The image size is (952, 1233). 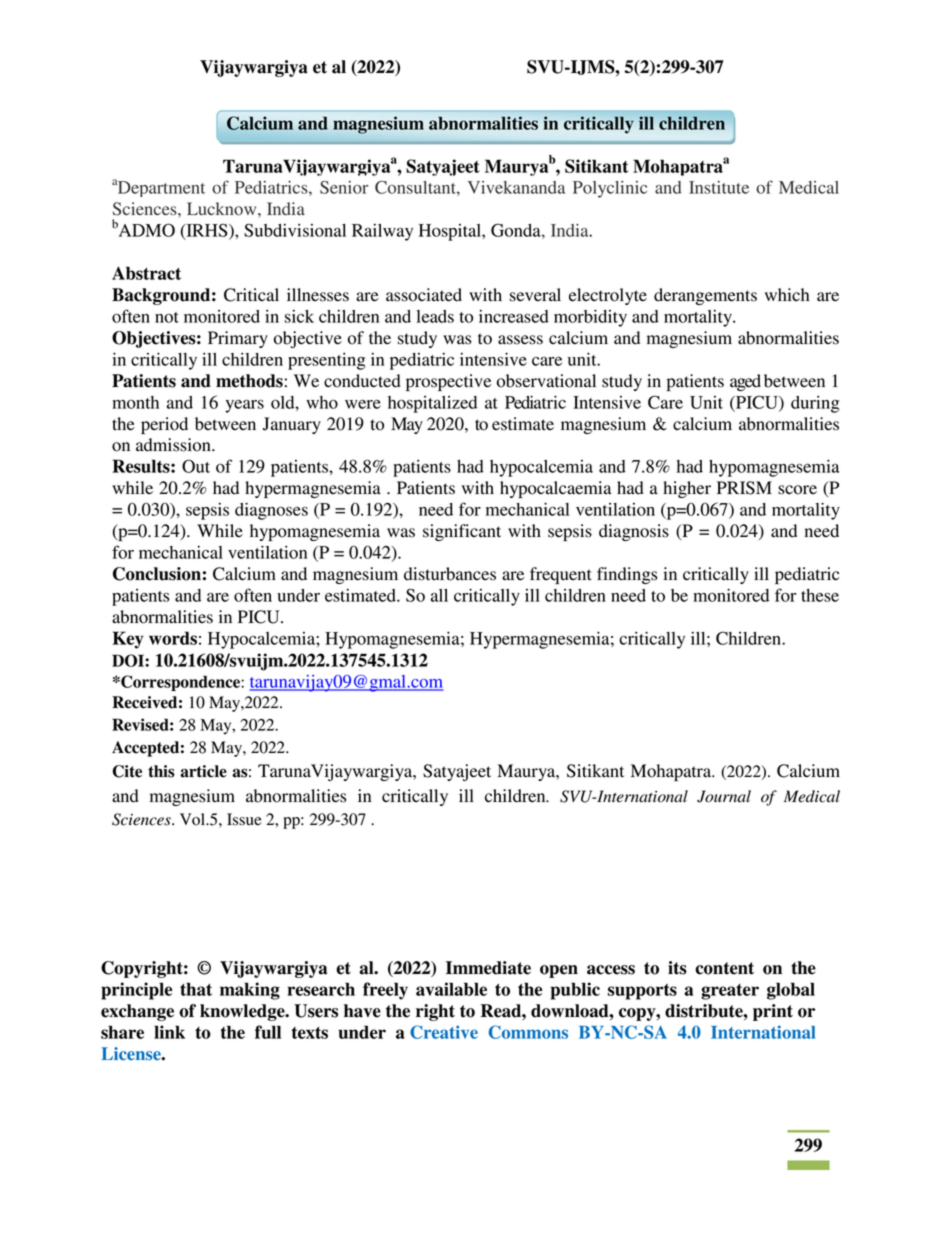 I want to click on Abstract, so click(x=146, y=273).
